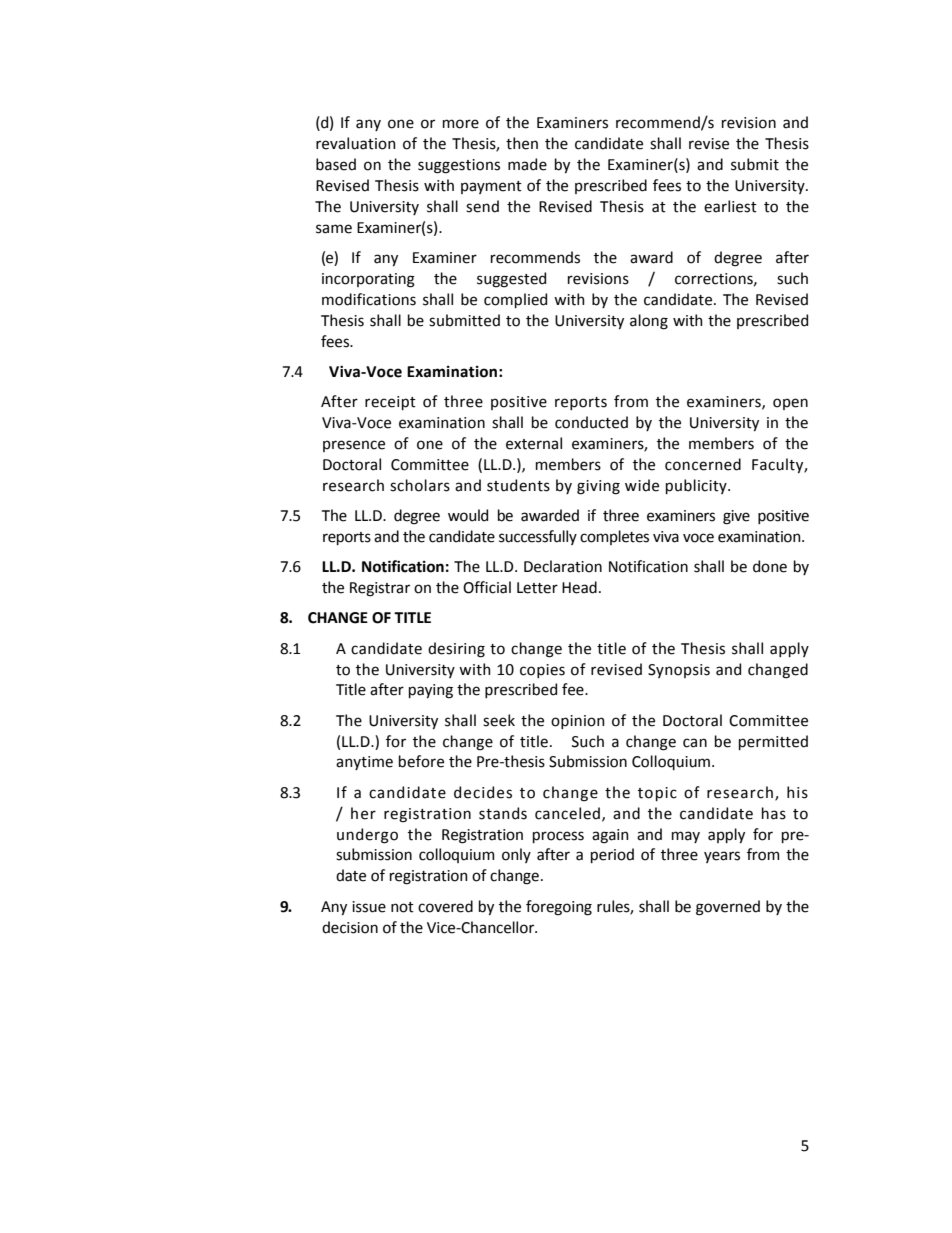  What do you see at coordinates (770, 566) in the document?
I see `done` at bounding box center [770, 566].
